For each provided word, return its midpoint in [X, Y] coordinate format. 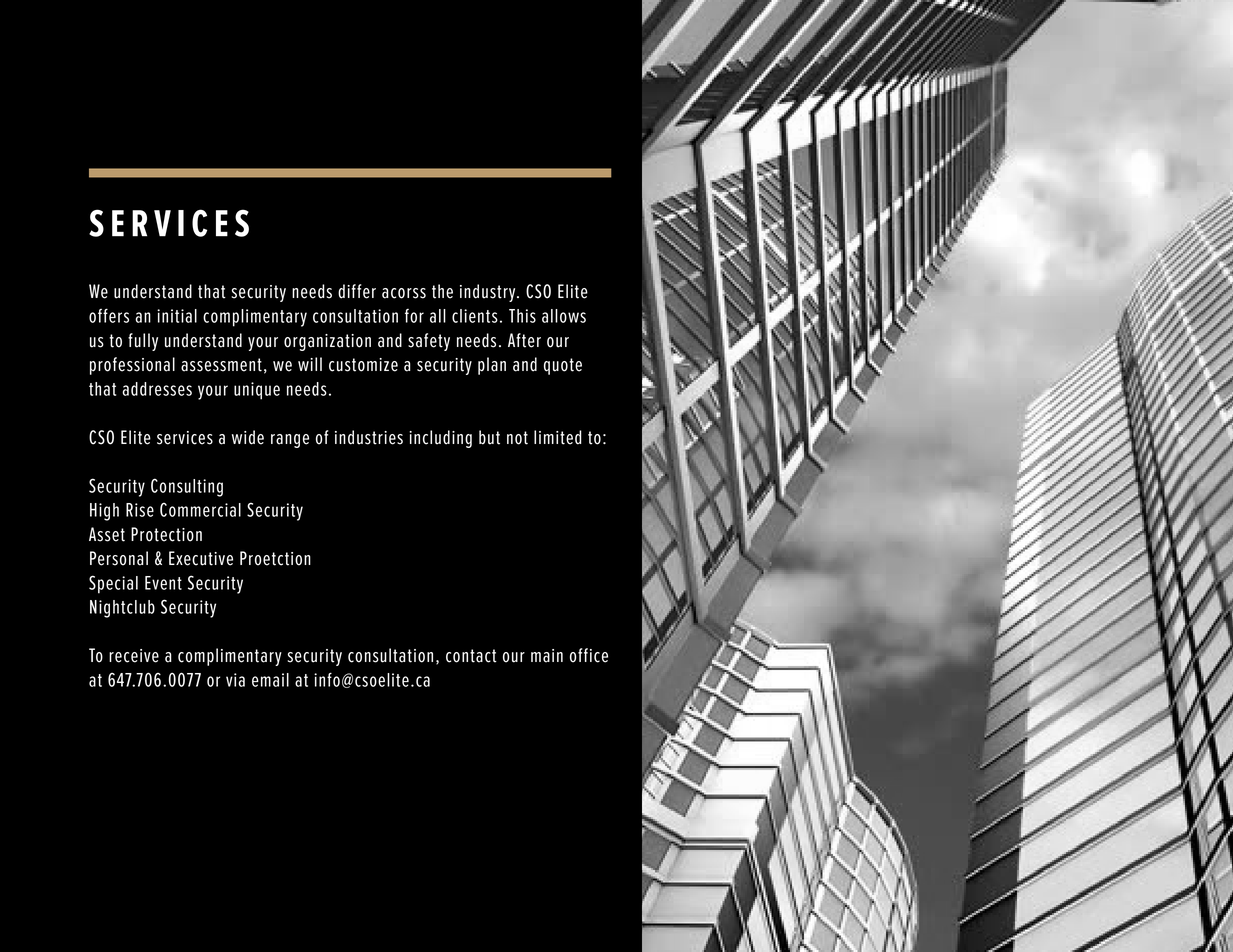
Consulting [187, 487]
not [517, 438]
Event [163, 583]
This [522, 316]
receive [134, 656]
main [547, 656]
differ [357, 291]
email [270, 680]
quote [563, 366]
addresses [157, 389]
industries [369, 437]
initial [177, 316]
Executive [201, 558]
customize [363, 365]
